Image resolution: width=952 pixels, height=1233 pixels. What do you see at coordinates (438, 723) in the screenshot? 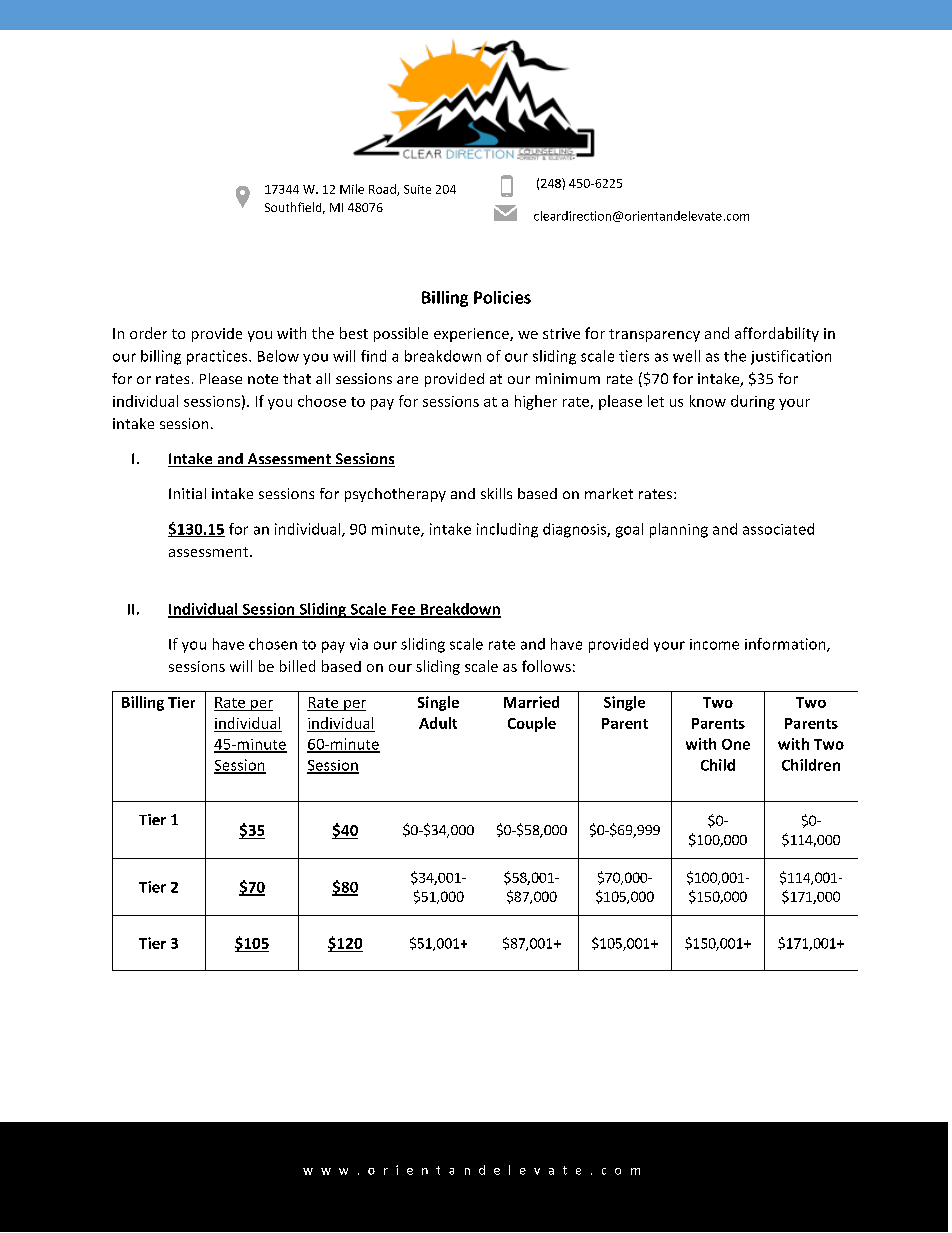
I see `Adult` at bounding box center [438, 723].
